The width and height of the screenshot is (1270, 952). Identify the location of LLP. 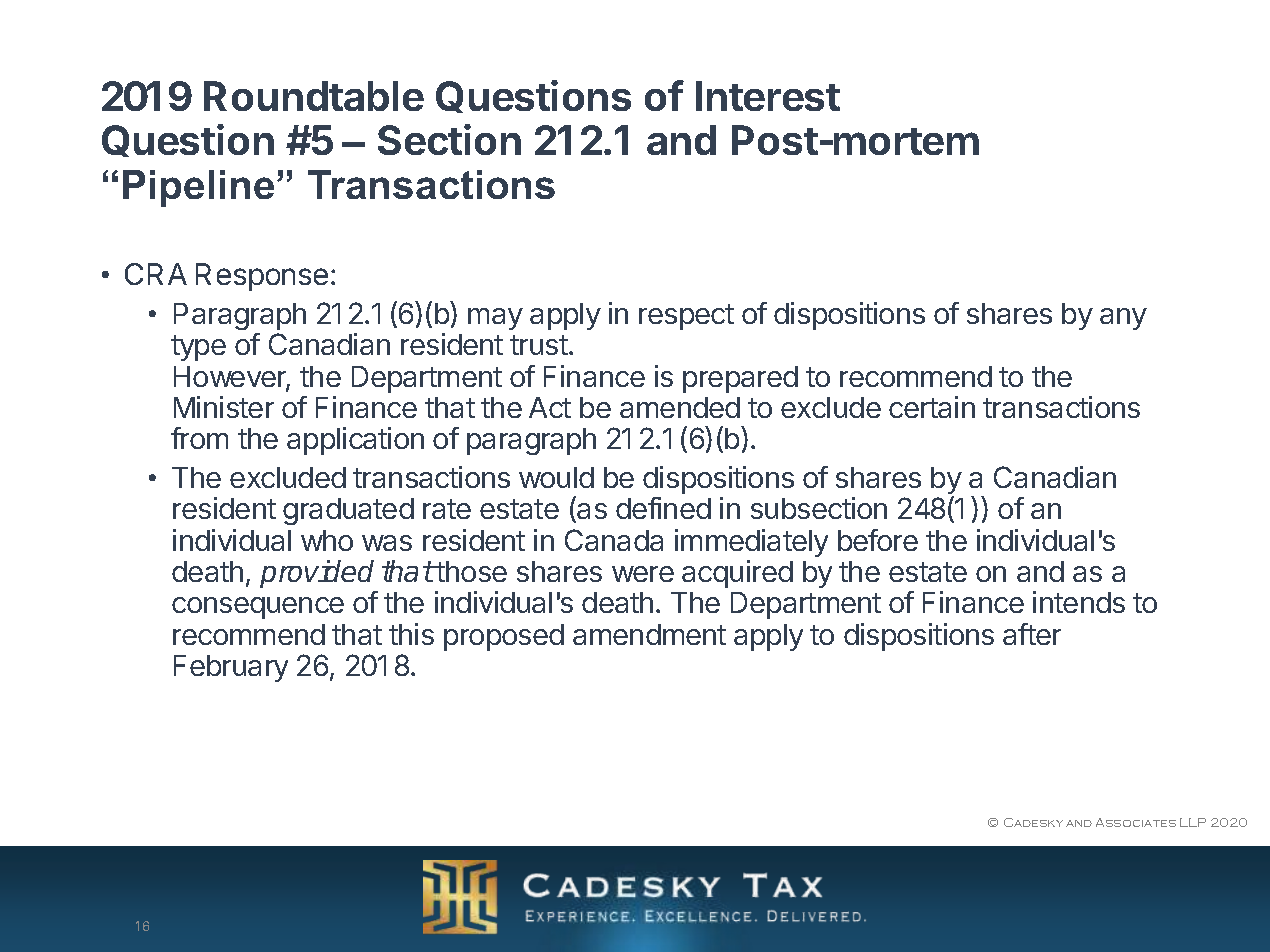
(1193, 822).
